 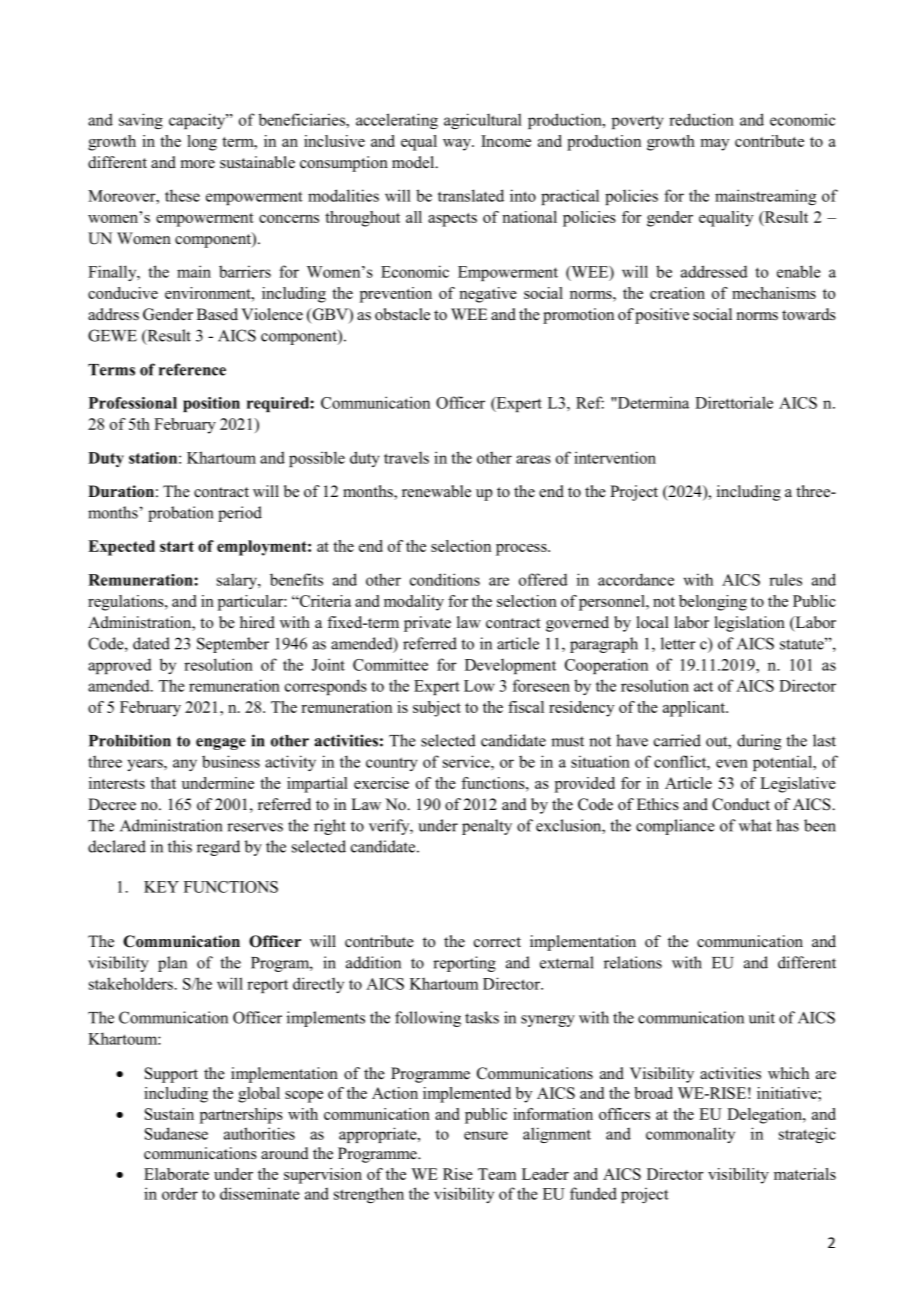 What do you see at coordinates (176, 1133) in the screenshot?
I see `Sudanese` at bounding box center [176, 1133].
